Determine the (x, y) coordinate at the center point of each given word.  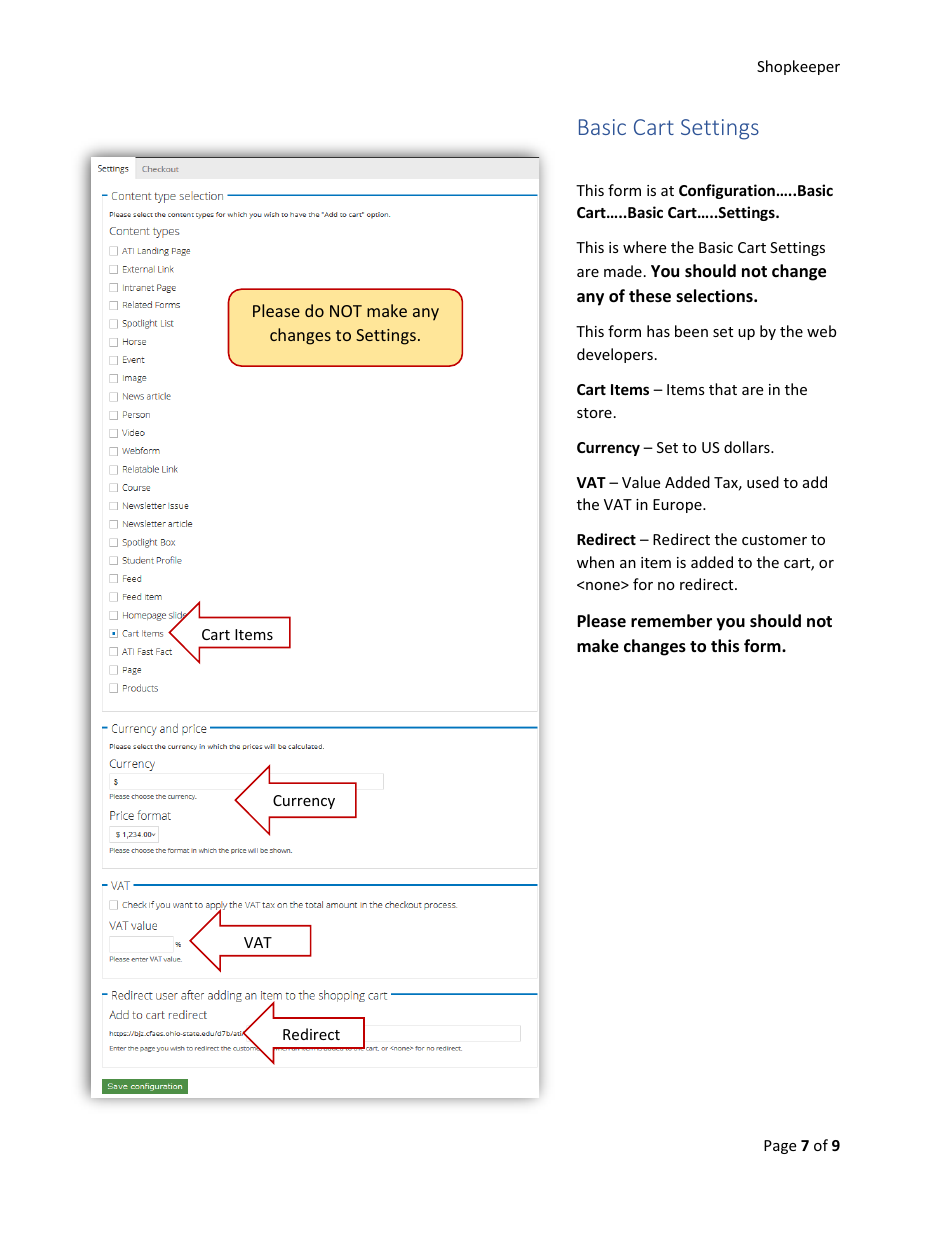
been (691, 331)
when (595, 562)
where (644, 247)
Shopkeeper (798, 67)
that (723, 389)
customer (774, 540)
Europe (678, 506)
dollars (748, 447)
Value (641, 482)
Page (780, 1147)
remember (671, 621)
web (821, 331)
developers (615, 355)
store (594, 413)
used (763, 482)
